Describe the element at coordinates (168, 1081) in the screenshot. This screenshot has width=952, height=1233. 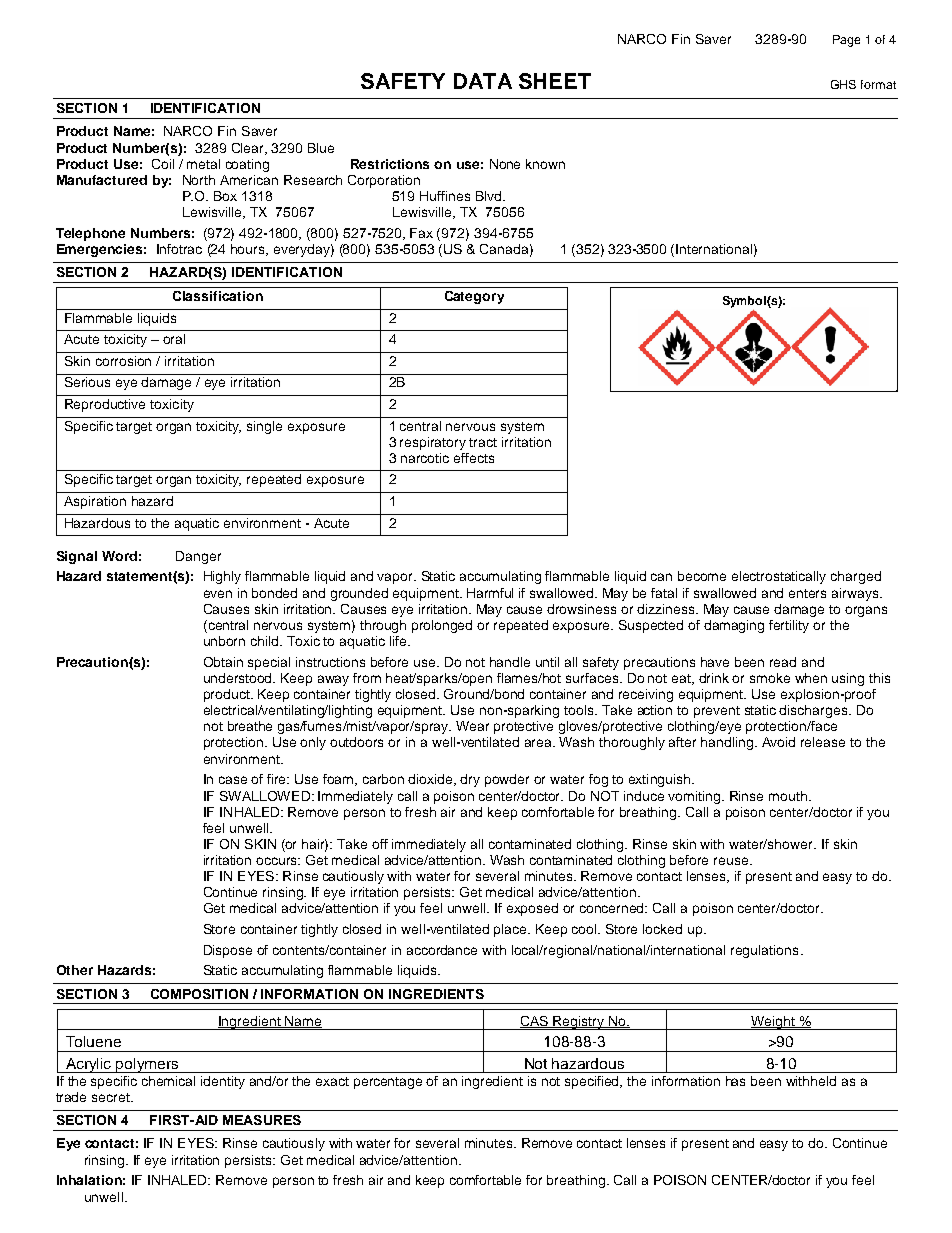
I see `chemical` at that location.
